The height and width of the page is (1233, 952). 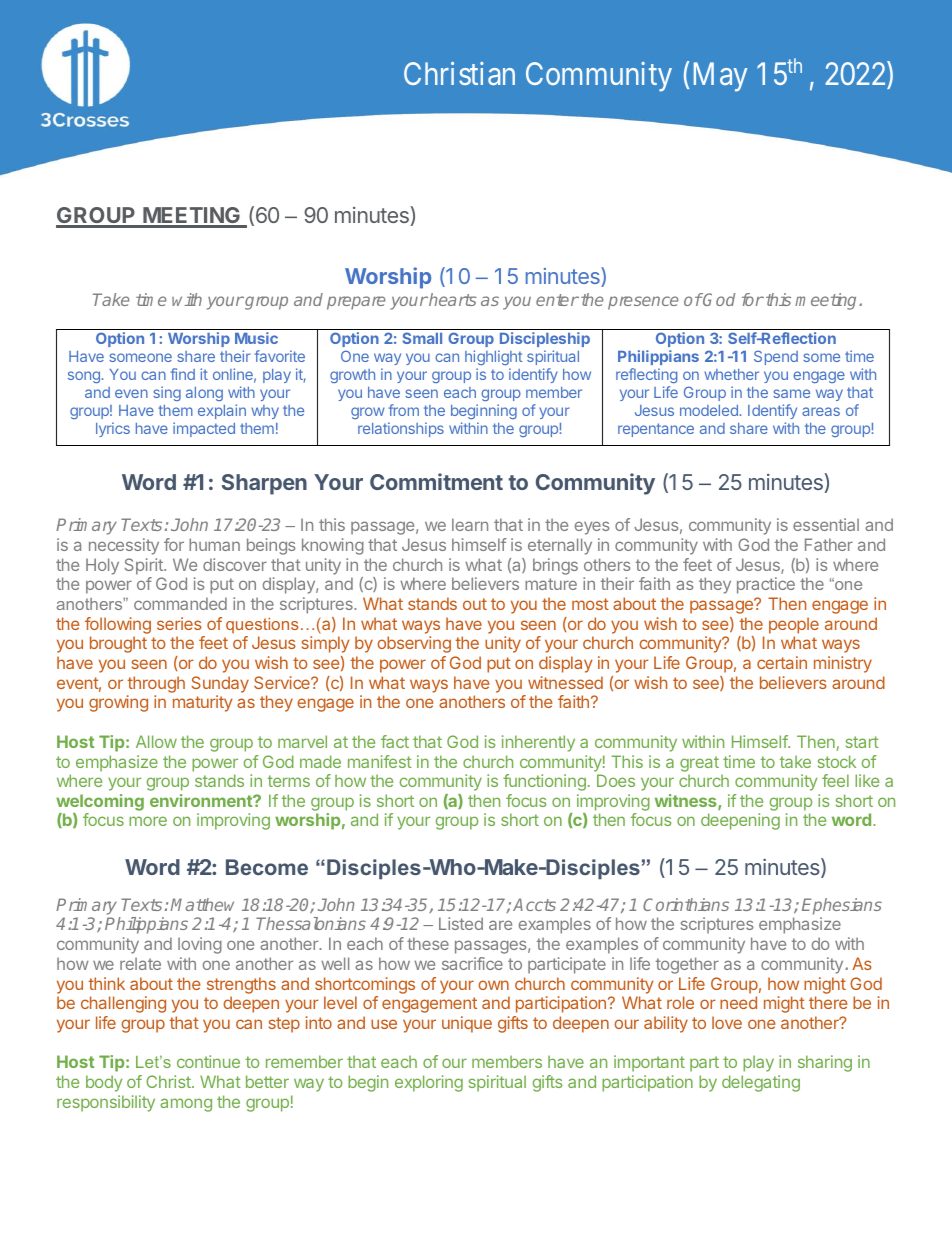 What do you see at coordinates (182, 374) in the page?
I see `find` at bounding box center [182, 374].
